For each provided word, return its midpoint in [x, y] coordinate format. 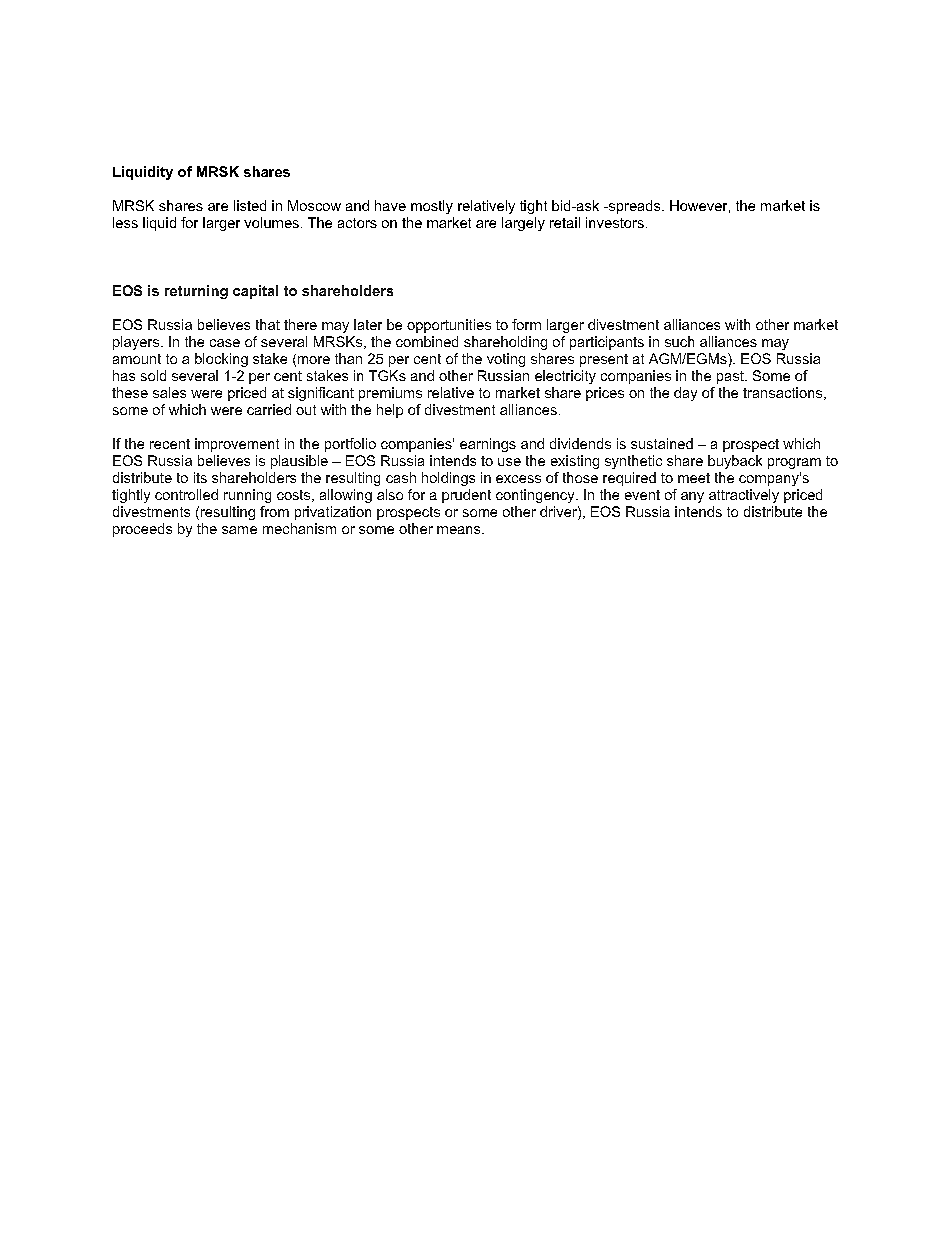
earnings [488, 445]
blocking [221, 360]
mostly [432, 207]
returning [196, 292]
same [239, 530]
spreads [634, 207]
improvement [237, 445]
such [679, 341]
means [460, 530]
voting [506, 360]
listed [250, 205]
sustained [662, 443]
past [731, 377]
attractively [744, 496]
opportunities [449, 326]
